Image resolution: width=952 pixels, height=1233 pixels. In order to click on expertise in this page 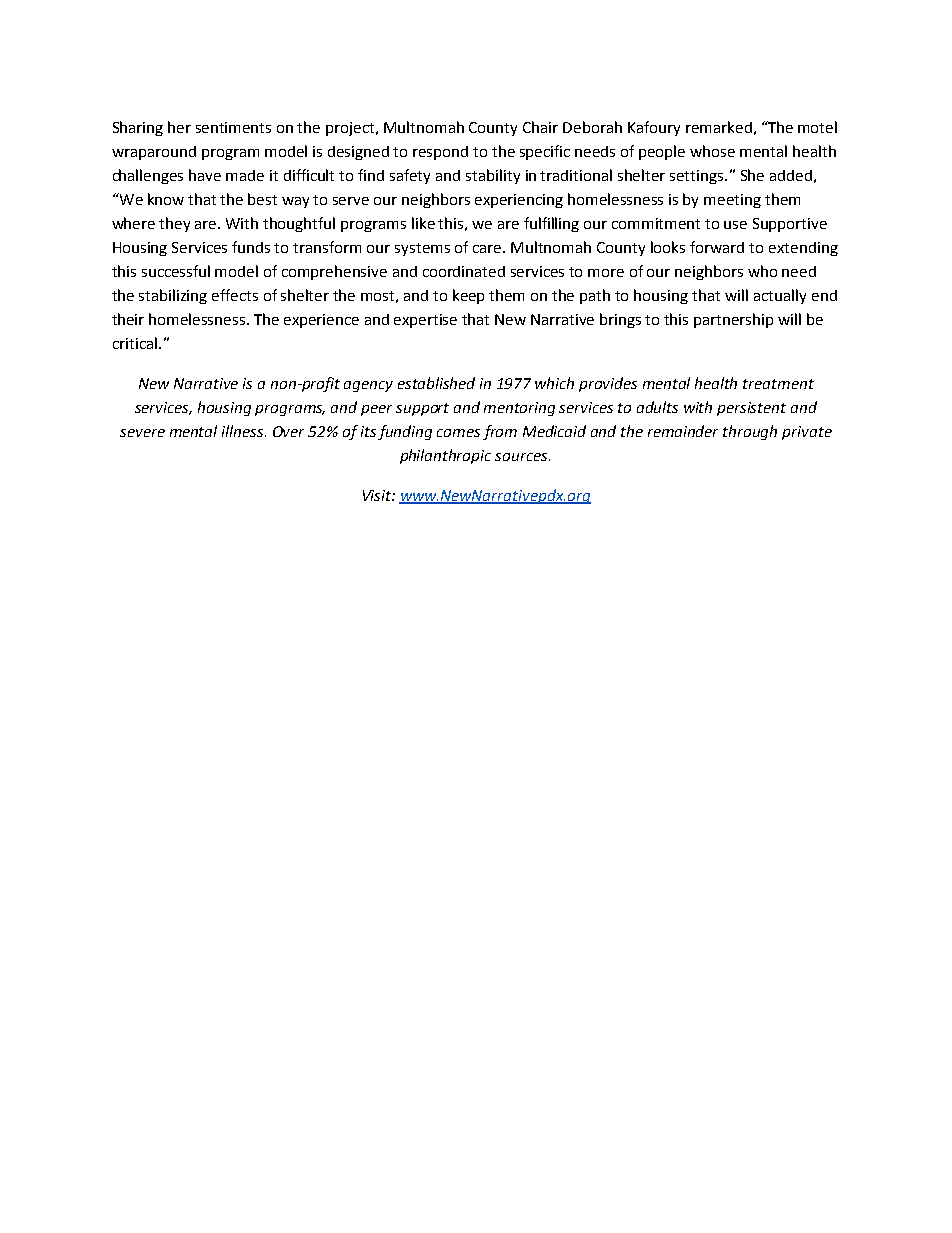, I will do `click(425, 321)`.
